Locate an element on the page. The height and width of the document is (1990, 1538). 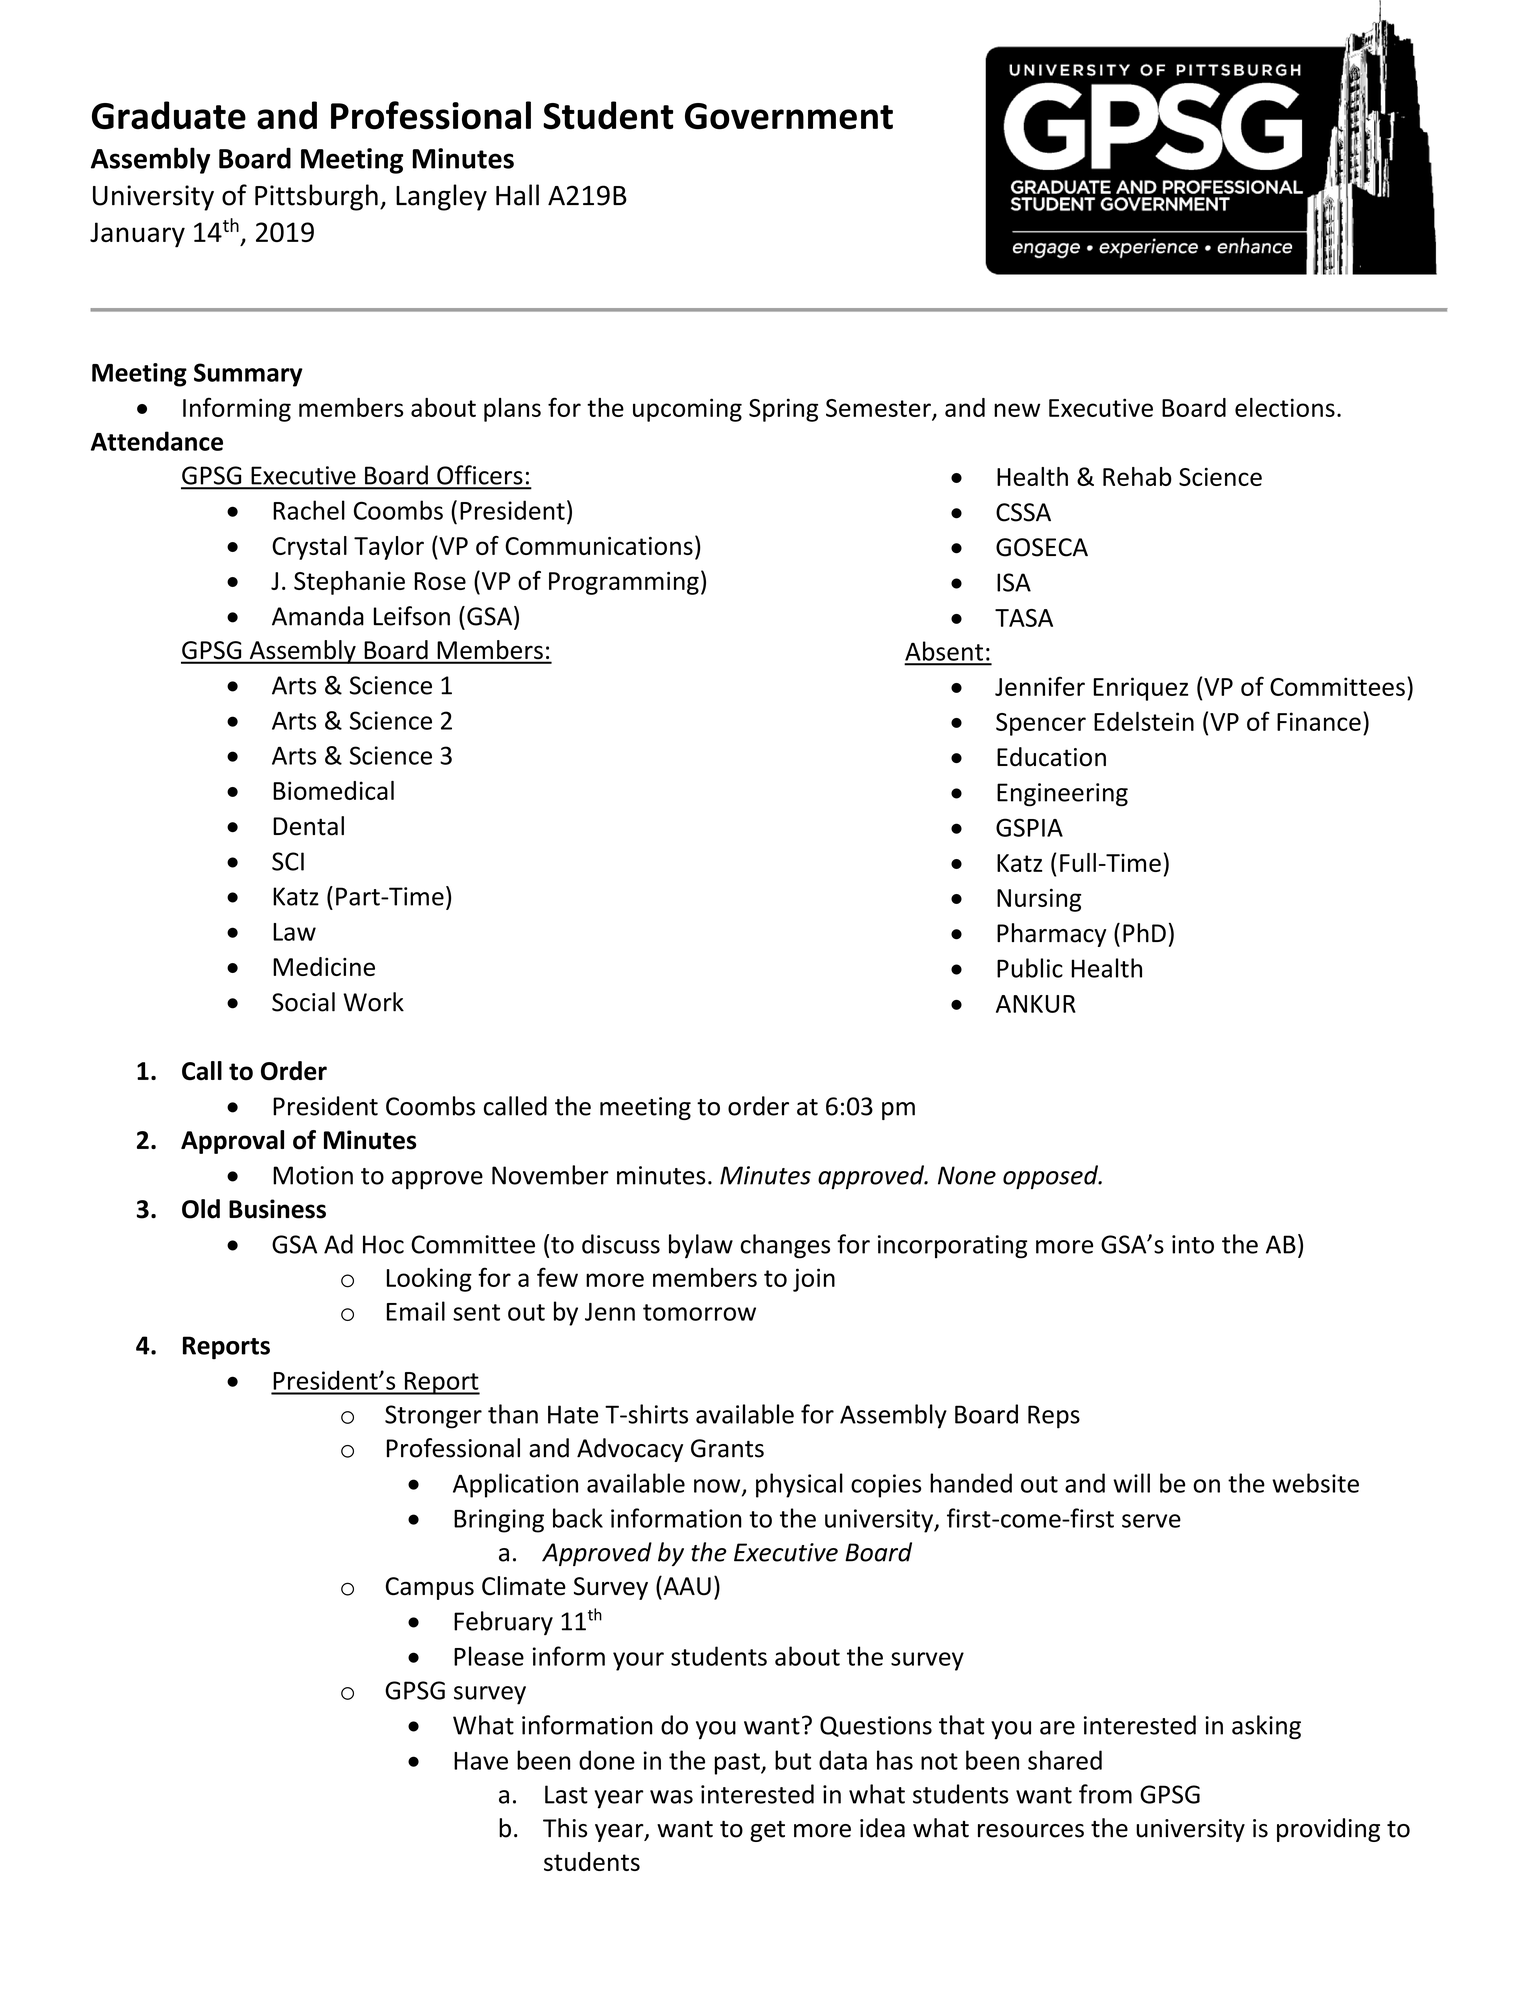
elections is located at coordinates (1285, 407).
